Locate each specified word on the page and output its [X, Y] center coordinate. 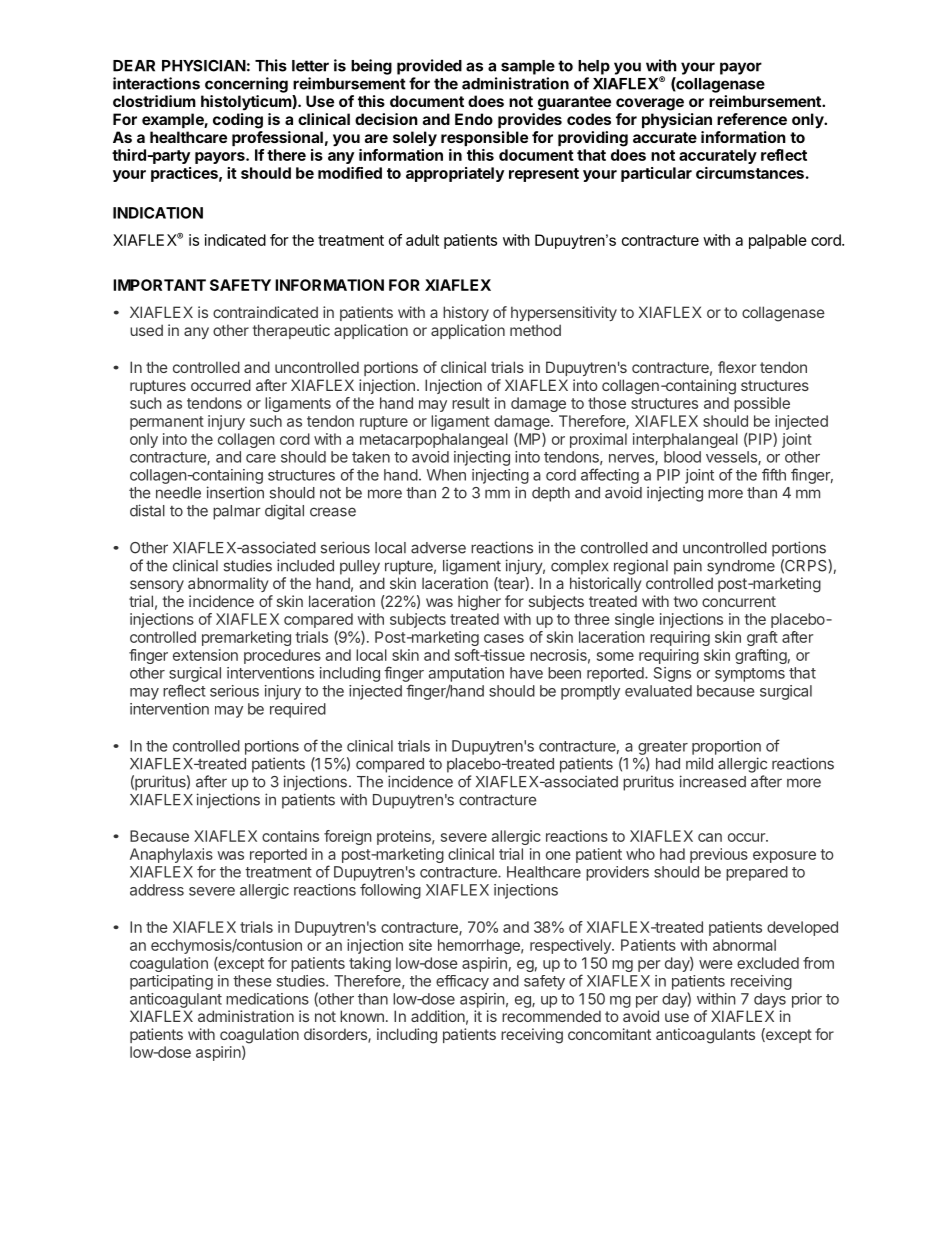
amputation [466, 674]
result [471, 403]
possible [762, 404]
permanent [167, 423]
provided [429, 67]
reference [752, 119]
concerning [246, 85]
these [252, 981]
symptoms [750, 675]
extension [205, 655]
